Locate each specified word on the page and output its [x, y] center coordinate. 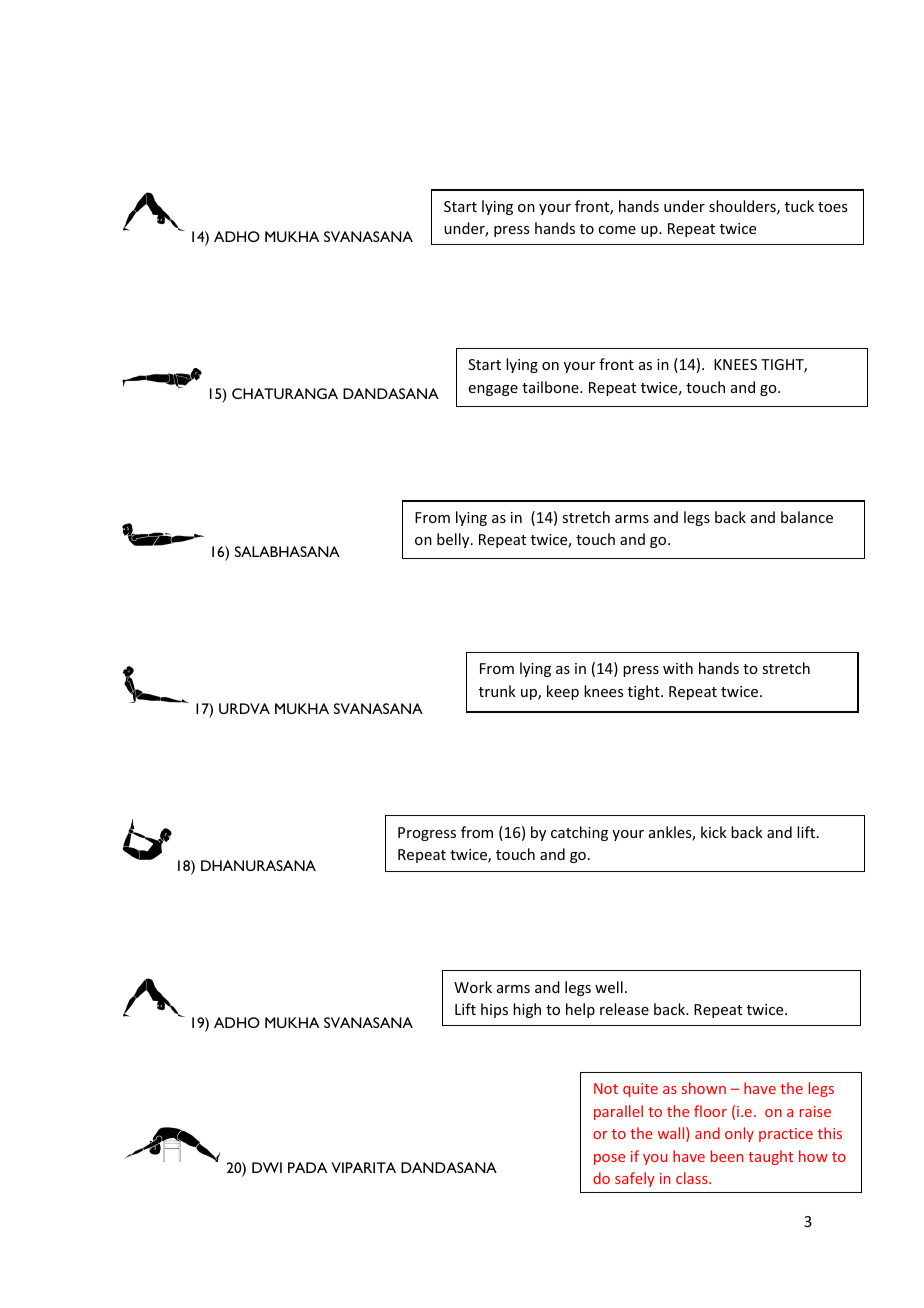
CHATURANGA [285, 393]
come [617, 230]
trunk [497, 691]
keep [563, 692]
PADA [307, 1167]
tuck [799, 206]
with [678, 668]
